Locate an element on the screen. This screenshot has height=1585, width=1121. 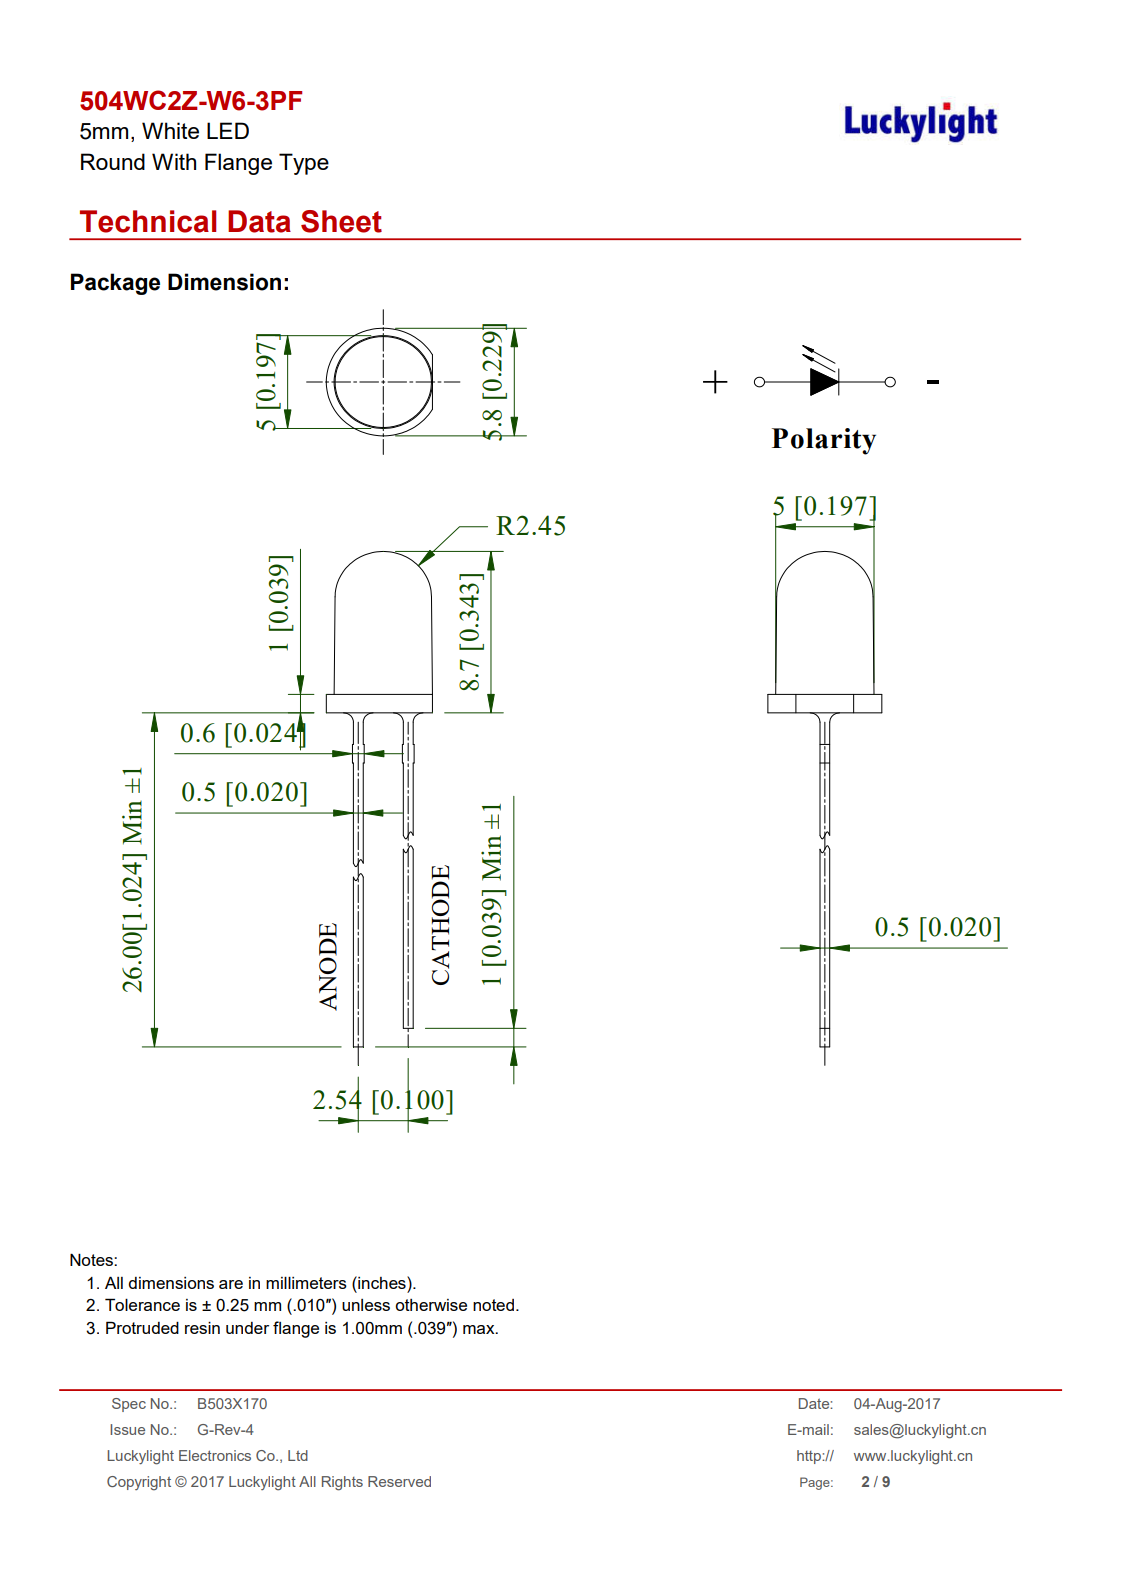
Package is located at coordinates (115, 284).
